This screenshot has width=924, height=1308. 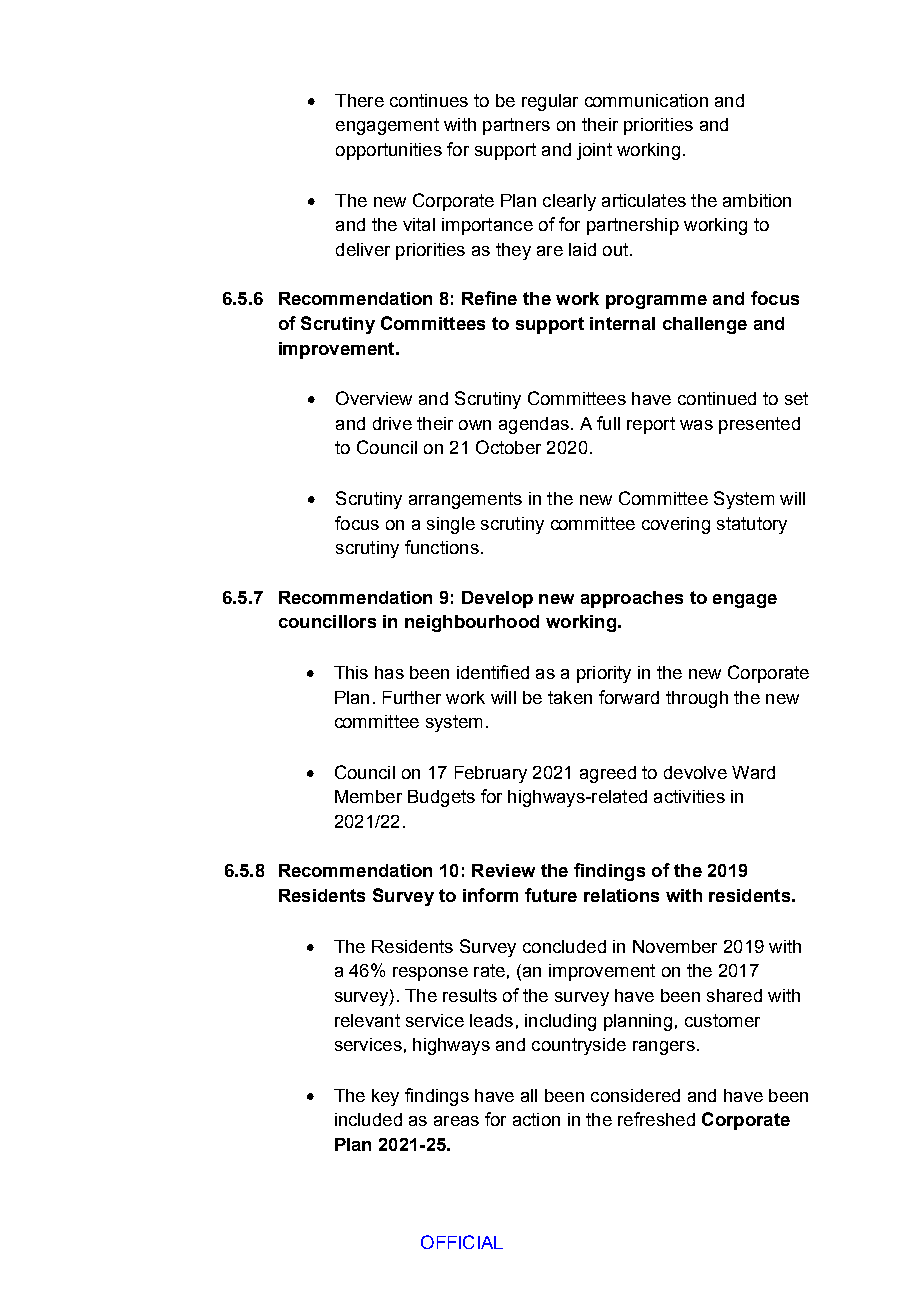 I want to click on has, so click(x=389, y=672).
